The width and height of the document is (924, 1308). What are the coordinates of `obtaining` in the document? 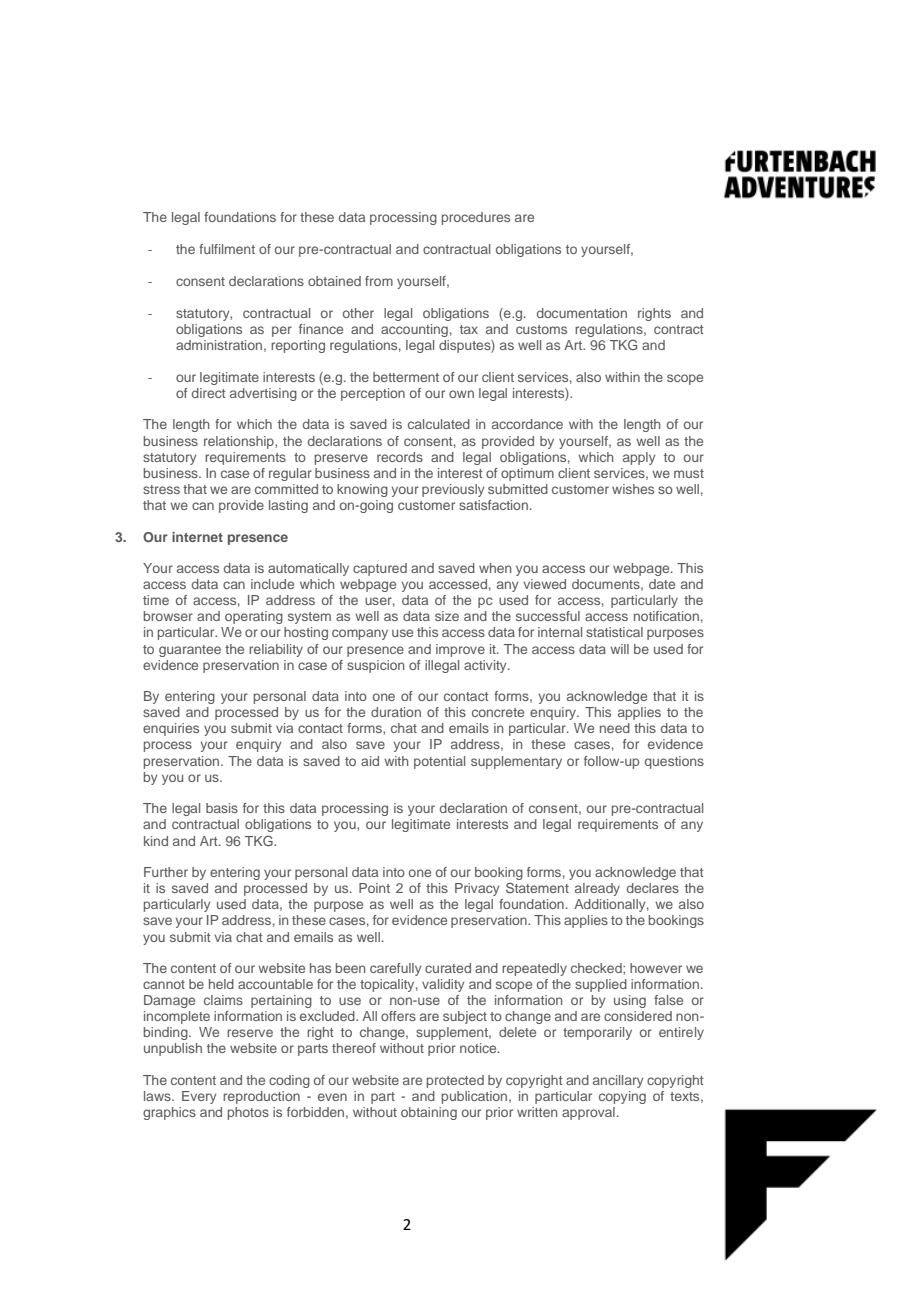 It's located at (429, 1113).
